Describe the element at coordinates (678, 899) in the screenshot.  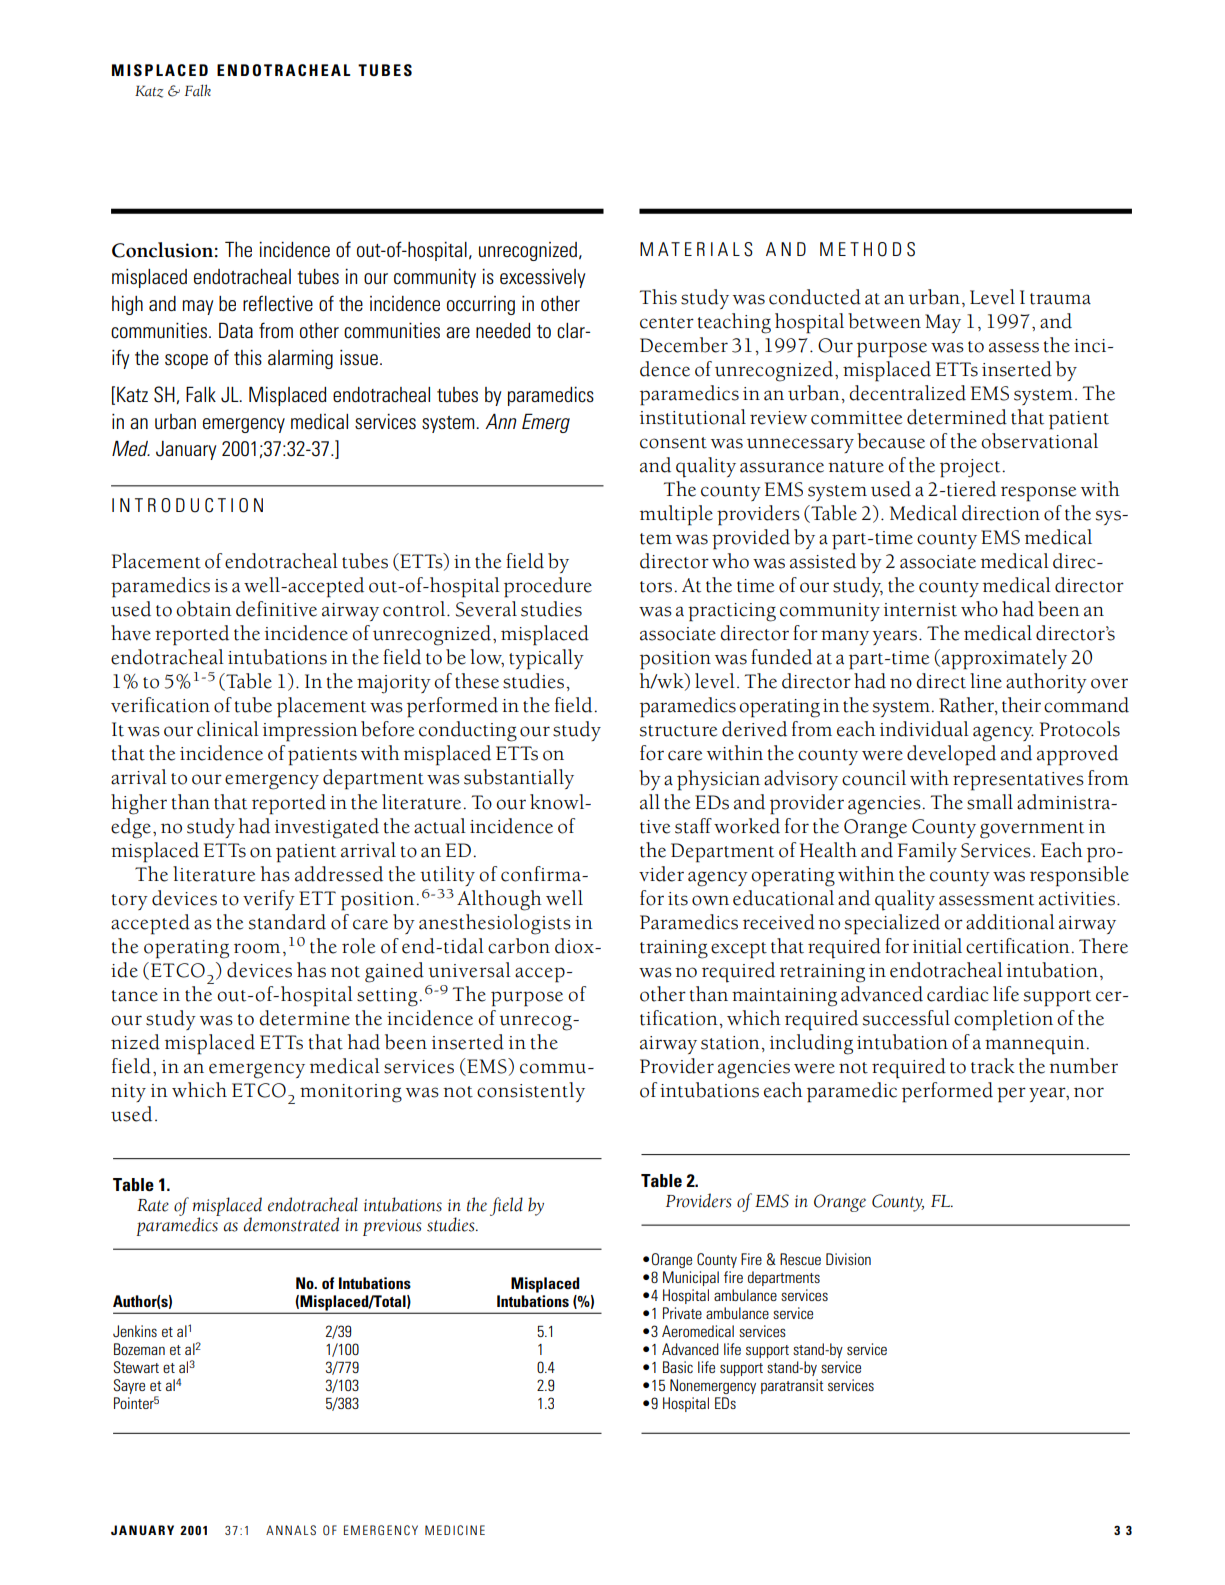
I see `its` at that location.
